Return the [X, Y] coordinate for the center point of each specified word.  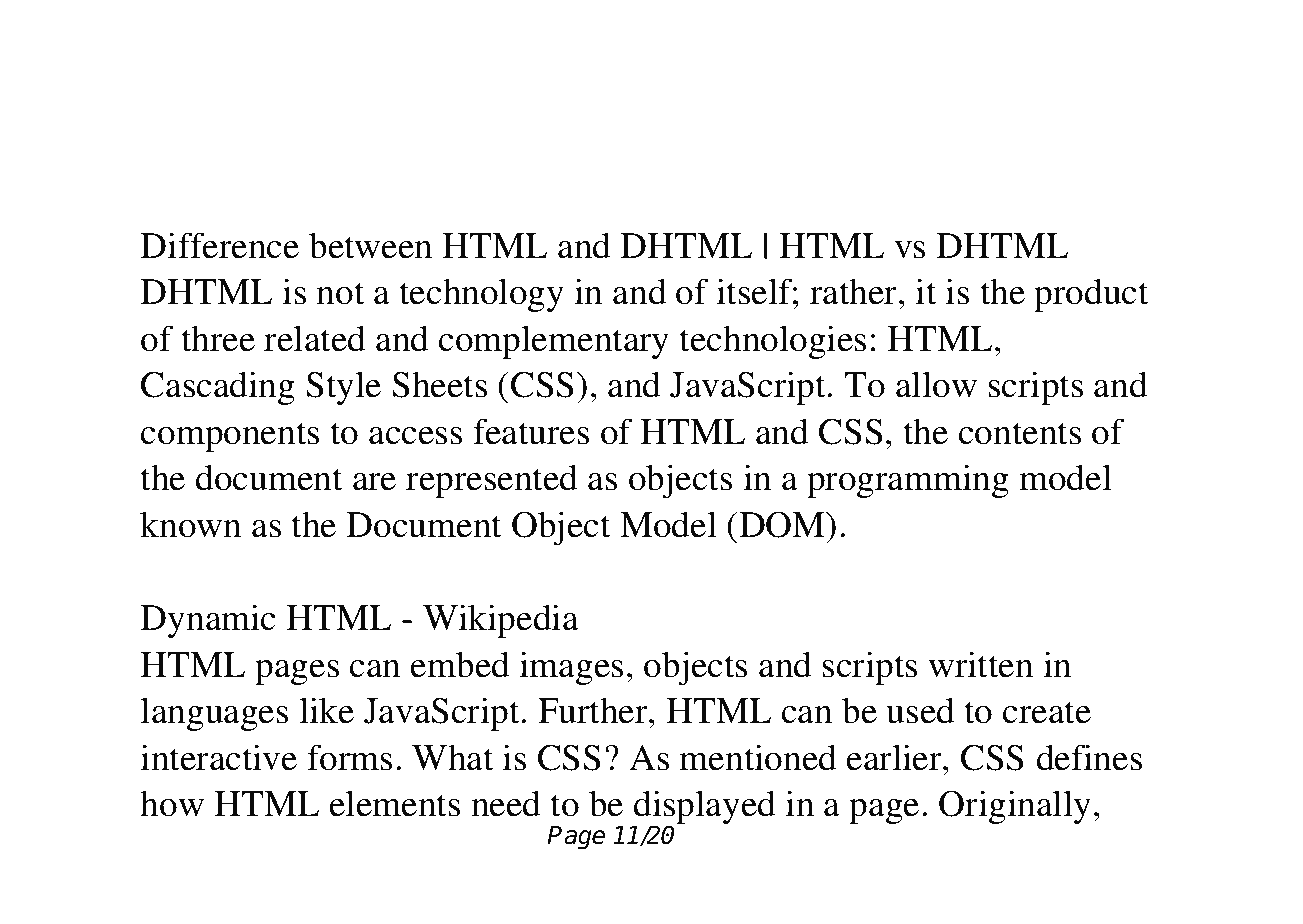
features [531, 431]
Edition [760, 136]
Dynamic [207, 621]
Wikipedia [501, 621]
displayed [703, 808]
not [340, 293]
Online [210, 74]
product [1091, 295]
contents [1020, 433]
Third [599, 136]
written [981, 664]
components [230, 437]
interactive [218, 757]
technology [481, 295]
